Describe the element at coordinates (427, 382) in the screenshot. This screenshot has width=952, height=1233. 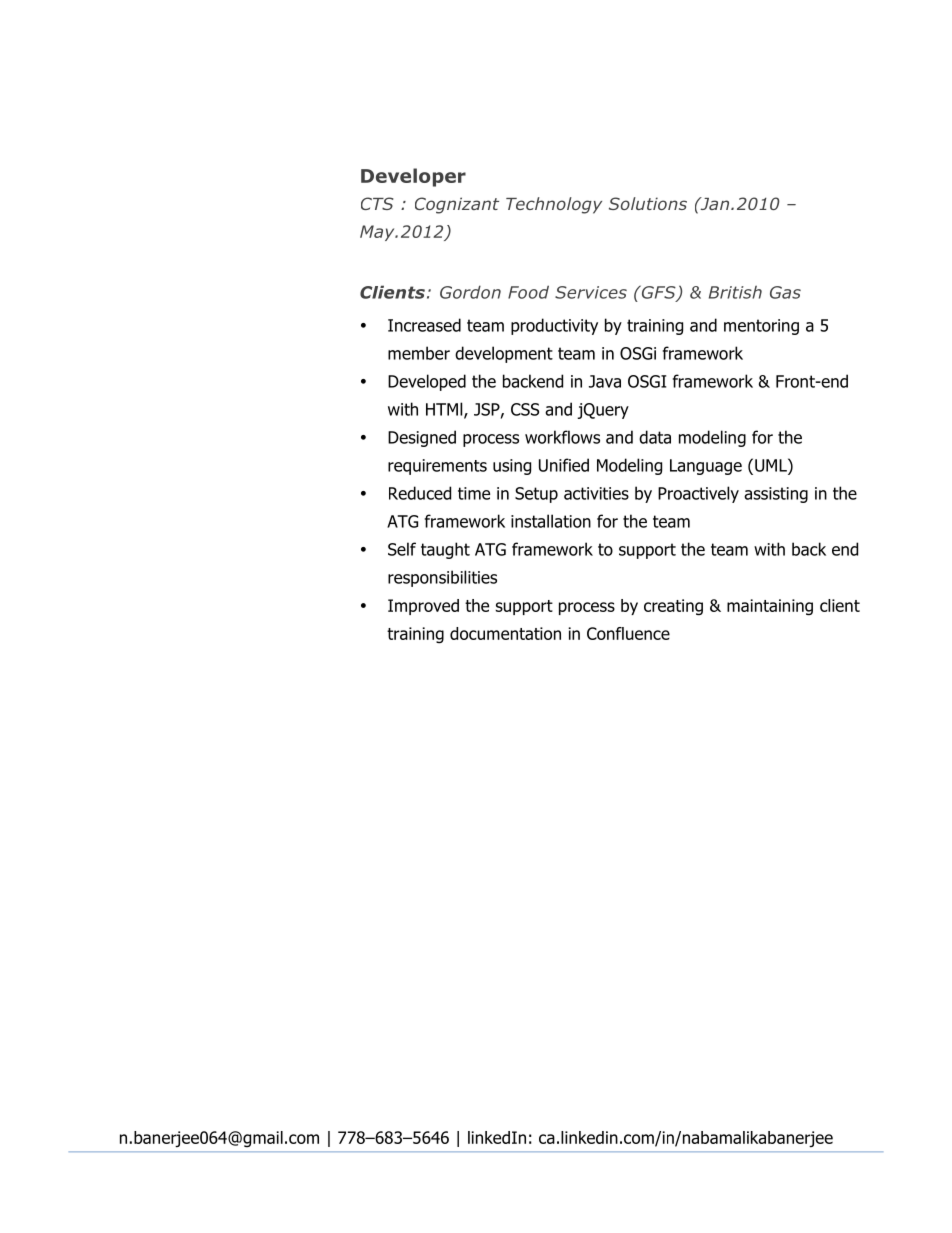
I see `Developed` at that location.
